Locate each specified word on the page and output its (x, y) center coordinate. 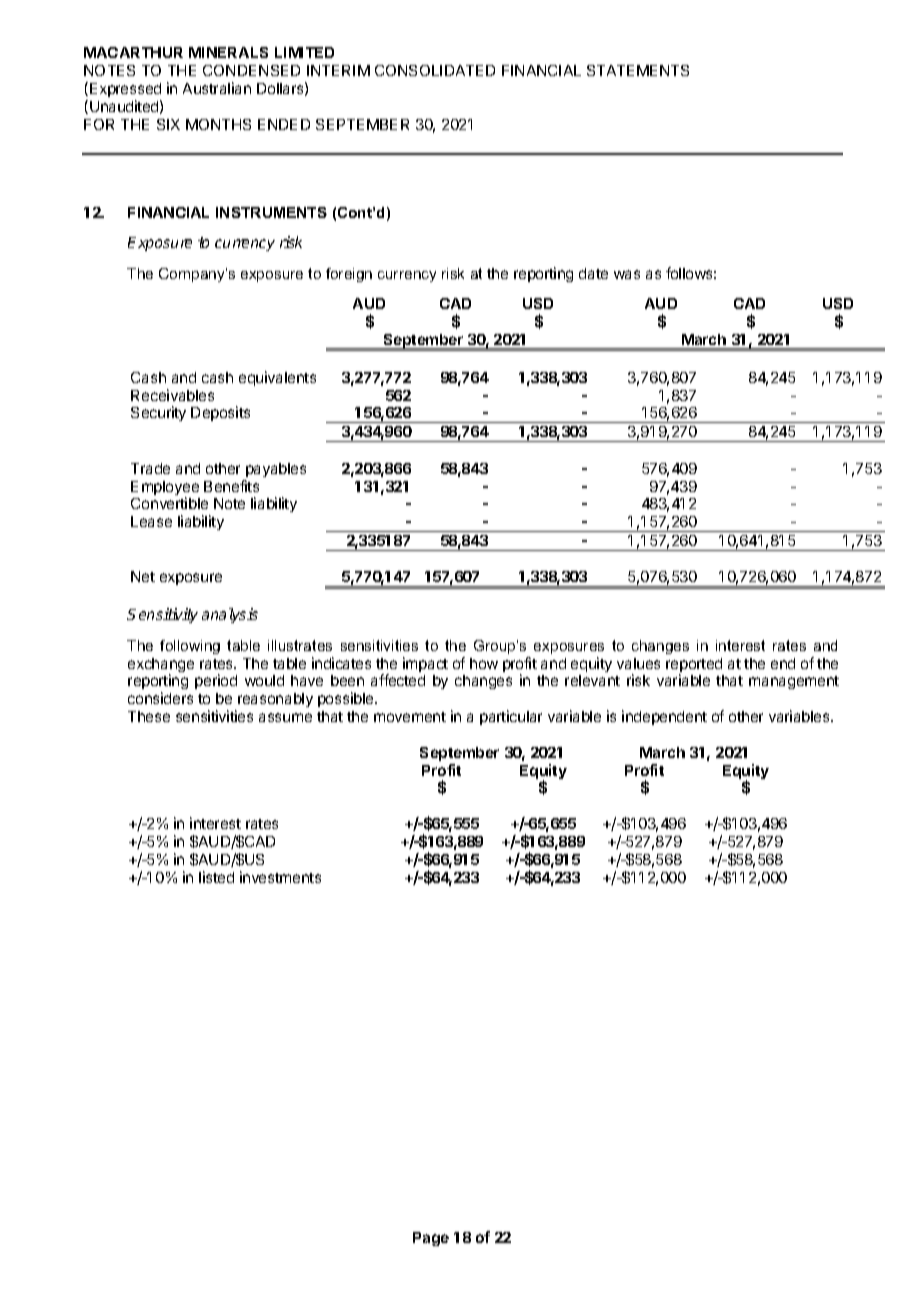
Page (431, 1239)
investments (280, 877)
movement (410, 717)
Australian (217, 88)
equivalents (277, 378)
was (627, 274)
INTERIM (338, 70)
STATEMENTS (638, 70)
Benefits (231, 486)
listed (216, 877)
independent (664, 717)
